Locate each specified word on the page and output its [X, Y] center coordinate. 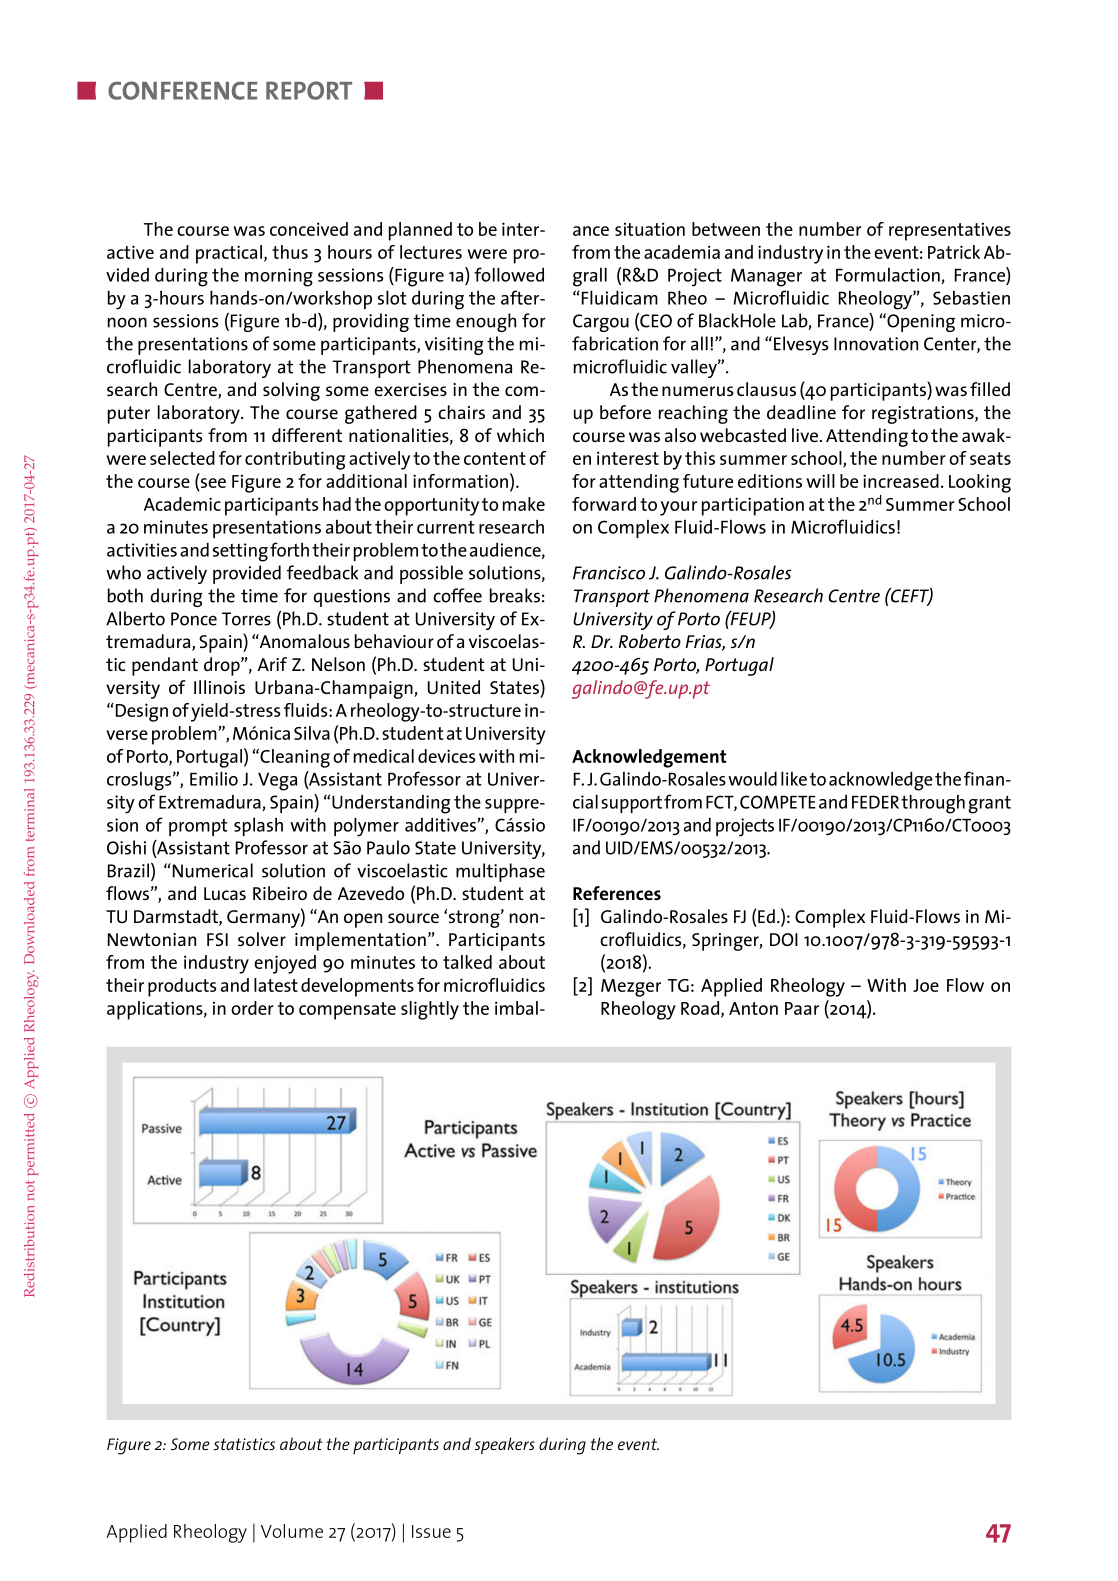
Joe [926, 985]
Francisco [609, 573]
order [252, 1008]
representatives [950, 232]
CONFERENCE [182, 90]
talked [467, 962]
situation [650, 229]
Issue [431, 1531]
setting [240, 552]
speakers [505, 1446]
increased [901, 481]
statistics [244, 1444]
